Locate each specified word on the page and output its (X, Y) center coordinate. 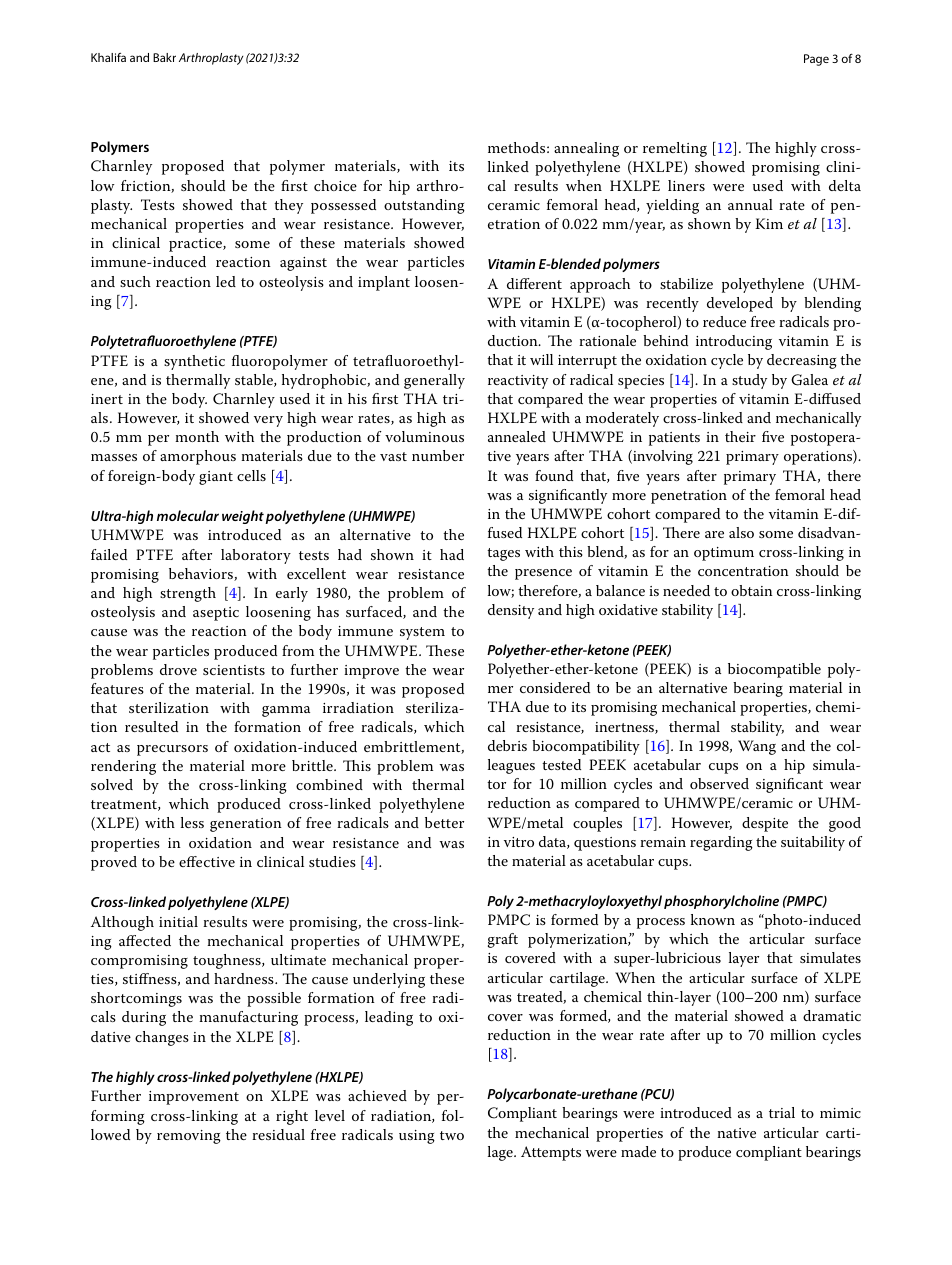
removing (189, 1137)
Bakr (164, 57)
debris (507, 745)
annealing (586, 149)
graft (503, 940)
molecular (188, 515)
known (713, 919)
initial (178, 921)
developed (740, 304)
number (438, 455)
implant (384, 283)
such (135, 281)
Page (816, 60)
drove (178, 669)
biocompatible (774, 670)
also (741, 532)
